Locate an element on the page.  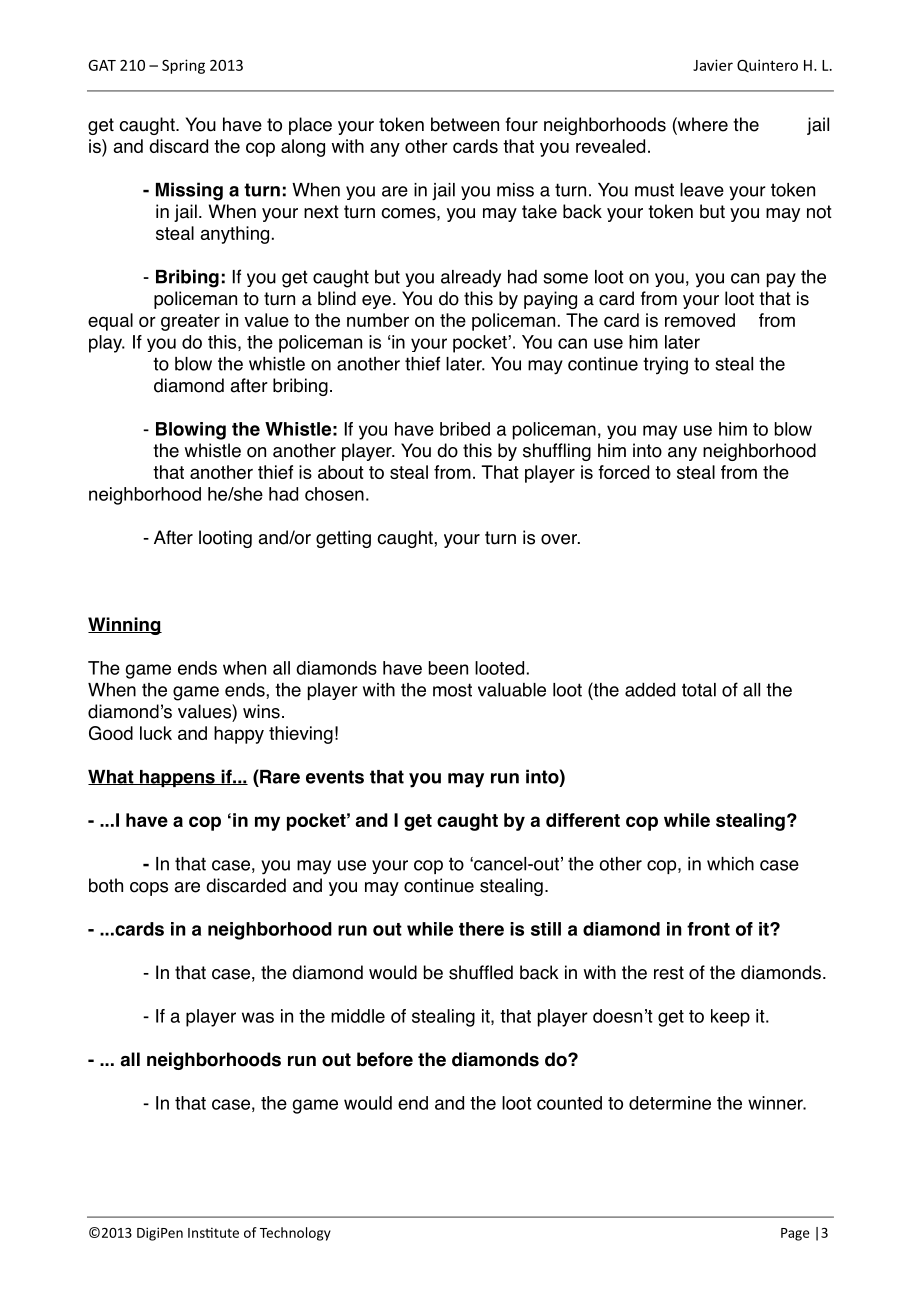
been is located at coordinates (448, 668).
